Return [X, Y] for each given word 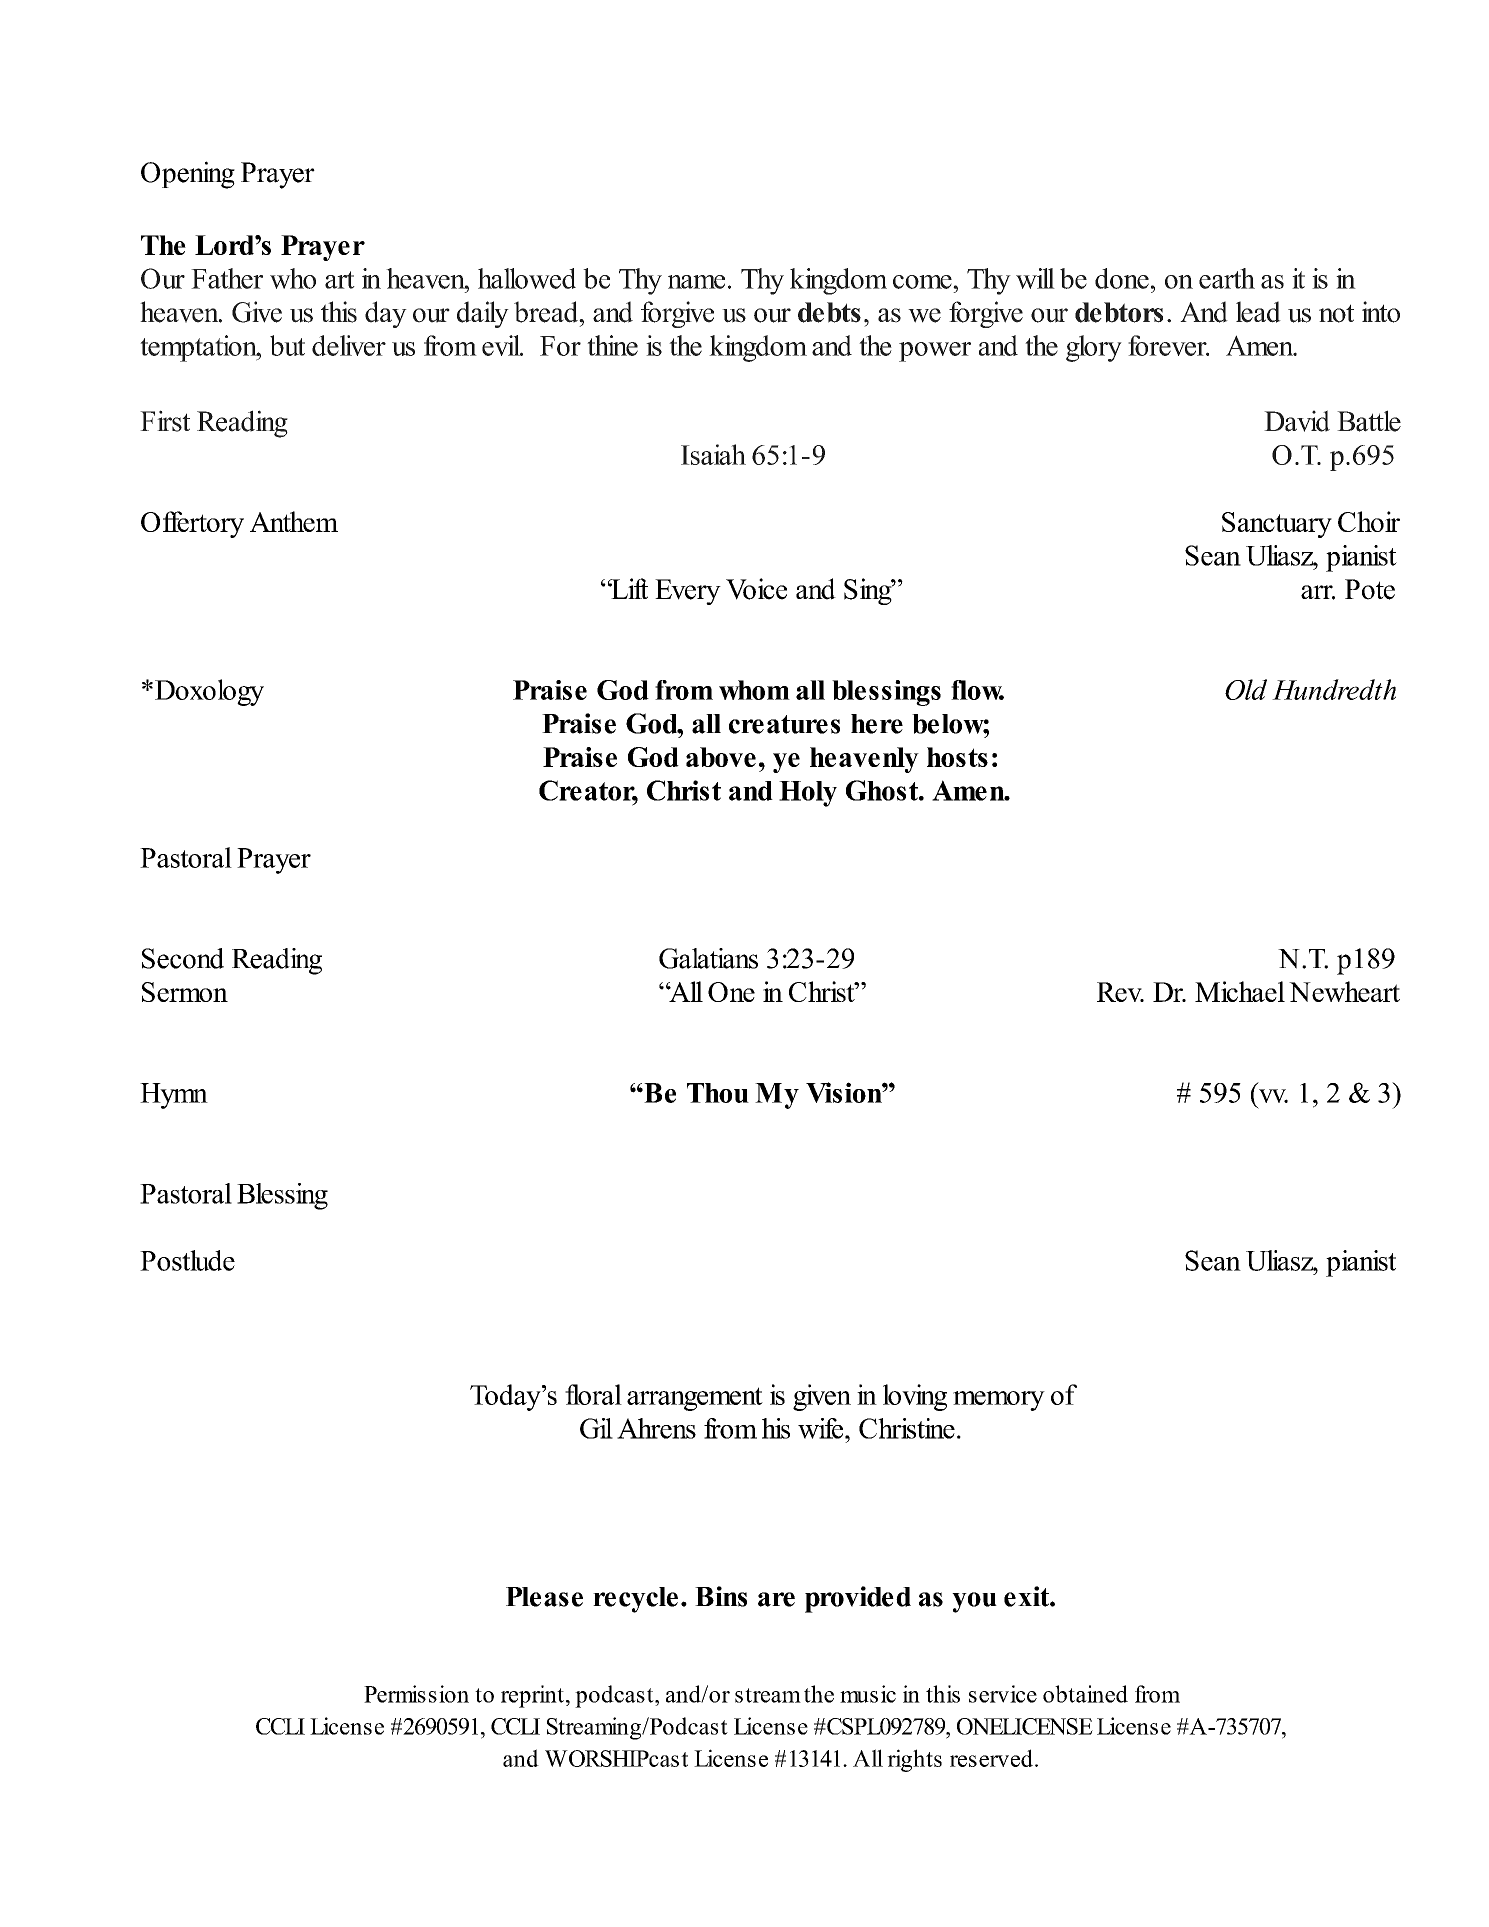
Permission [416, 1694]
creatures [784, 724]
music [868, 1694]
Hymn [174, 1096]
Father [227, 278]
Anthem [294, 521]
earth [1227, 278]
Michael [1240, 991]
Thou [718, 1093]
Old [1246, 689]
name [696, 282]
